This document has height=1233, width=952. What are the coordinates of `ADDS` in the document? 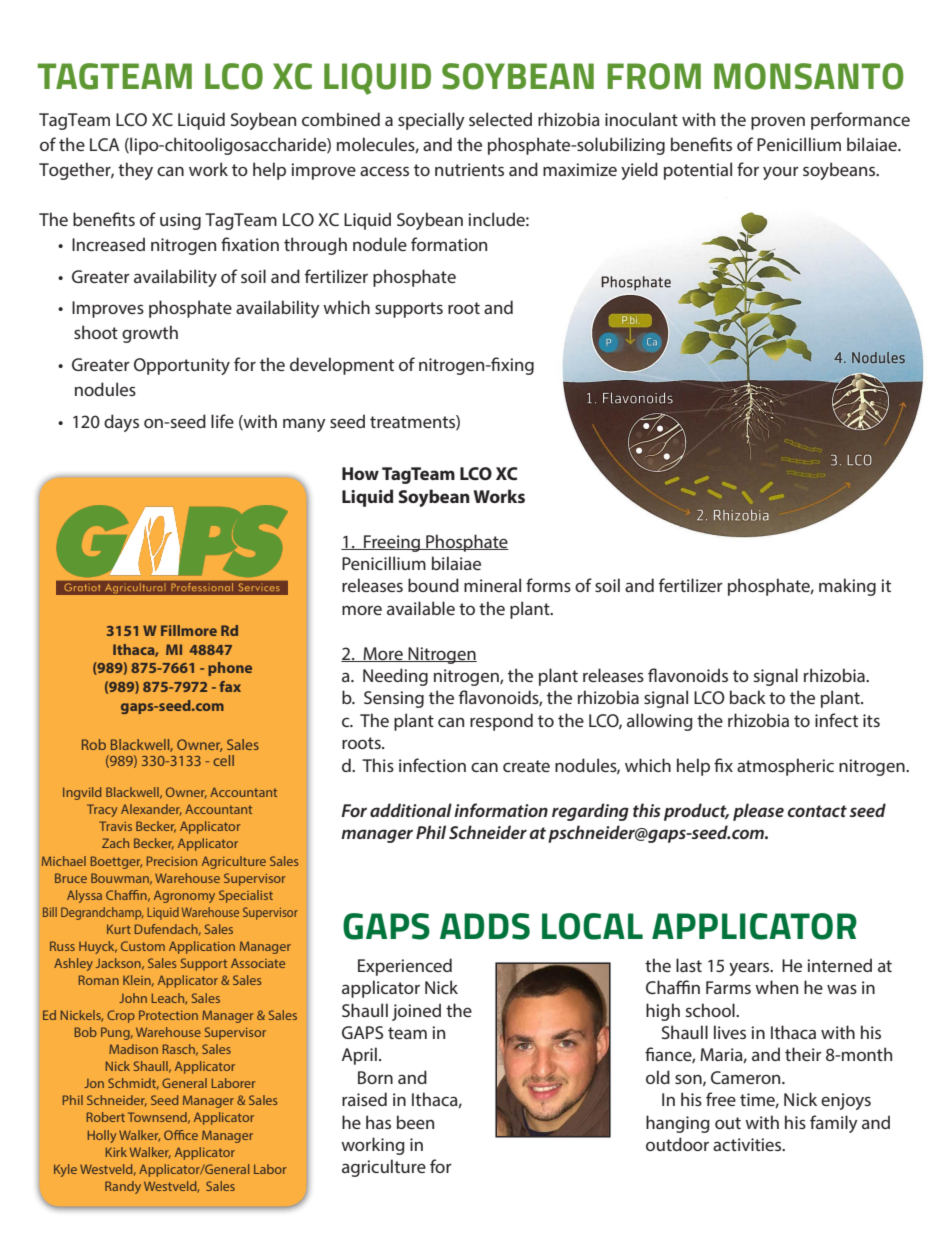 It's located at (485, 926).
